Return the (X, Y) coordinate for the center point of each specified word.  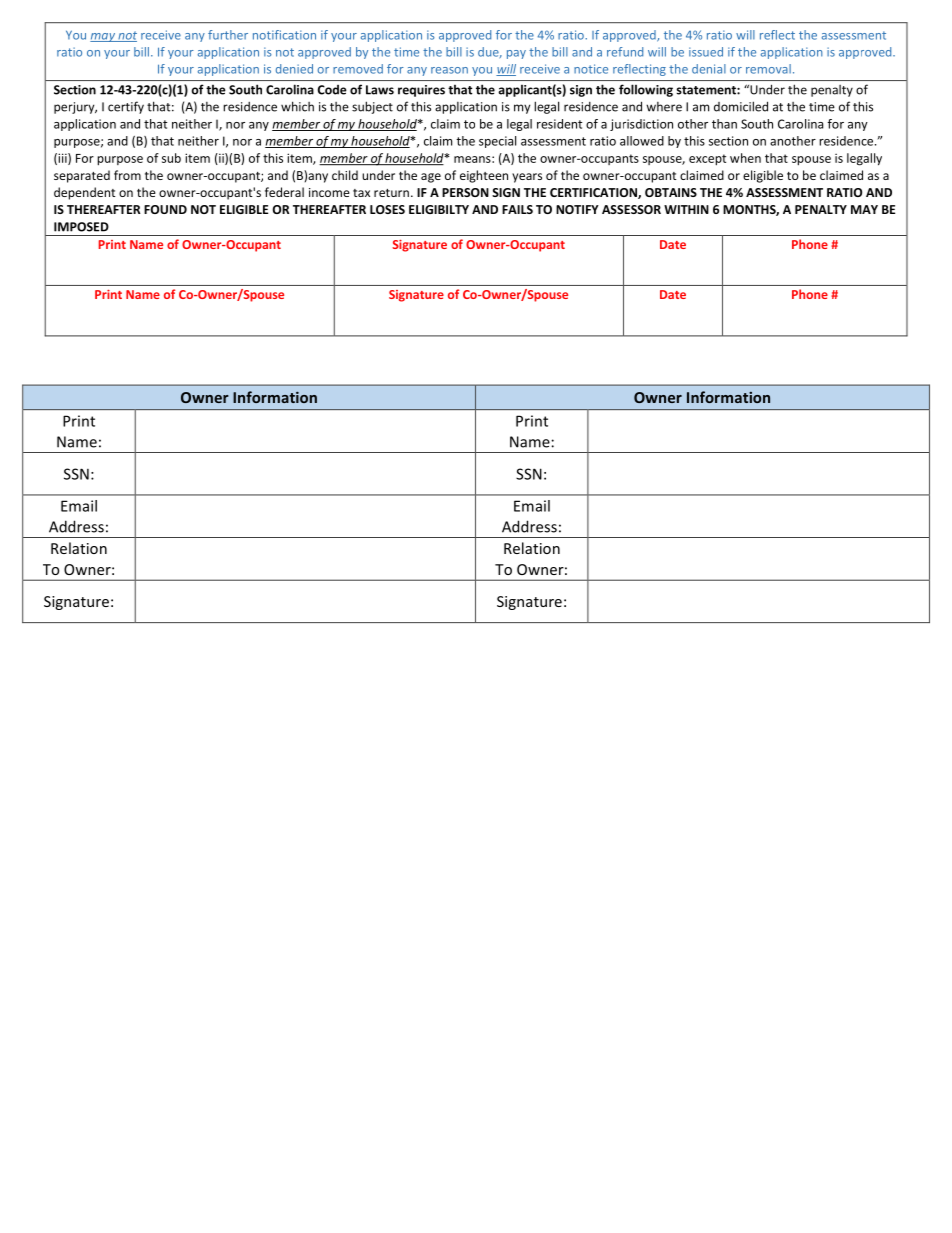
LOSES (387, 209)
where (664, 107)
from (127, 175)
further (228, 35)
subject (372, 107)
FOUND (165, 209)
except (707, 160)
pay (516, 54)
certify (126, 107)
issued (706, 52)
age (431, 178)
